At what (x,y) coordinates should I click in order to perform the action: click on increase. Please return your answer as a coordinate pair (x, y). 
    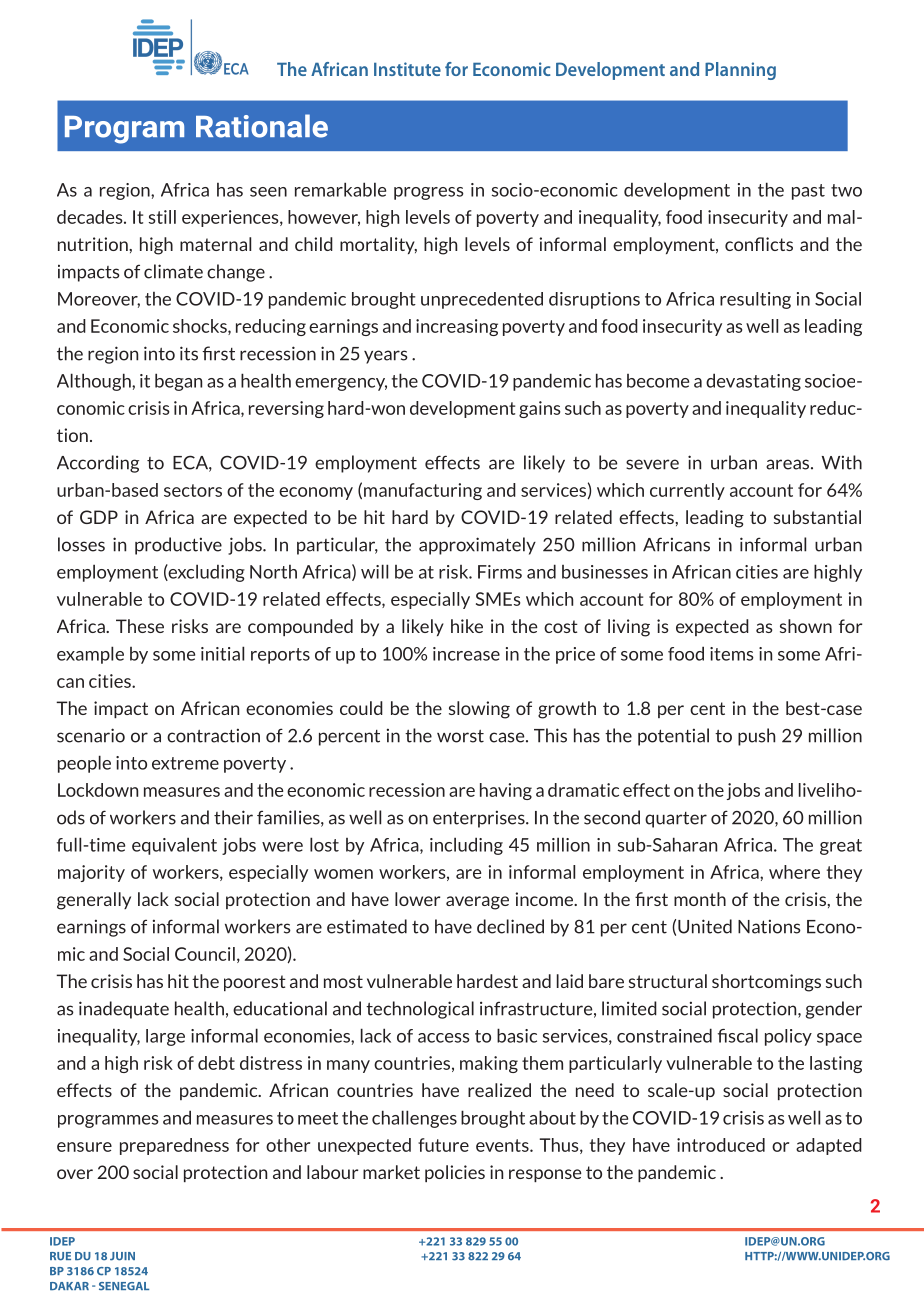
    Looking at the image, I should click on (466, 654).
